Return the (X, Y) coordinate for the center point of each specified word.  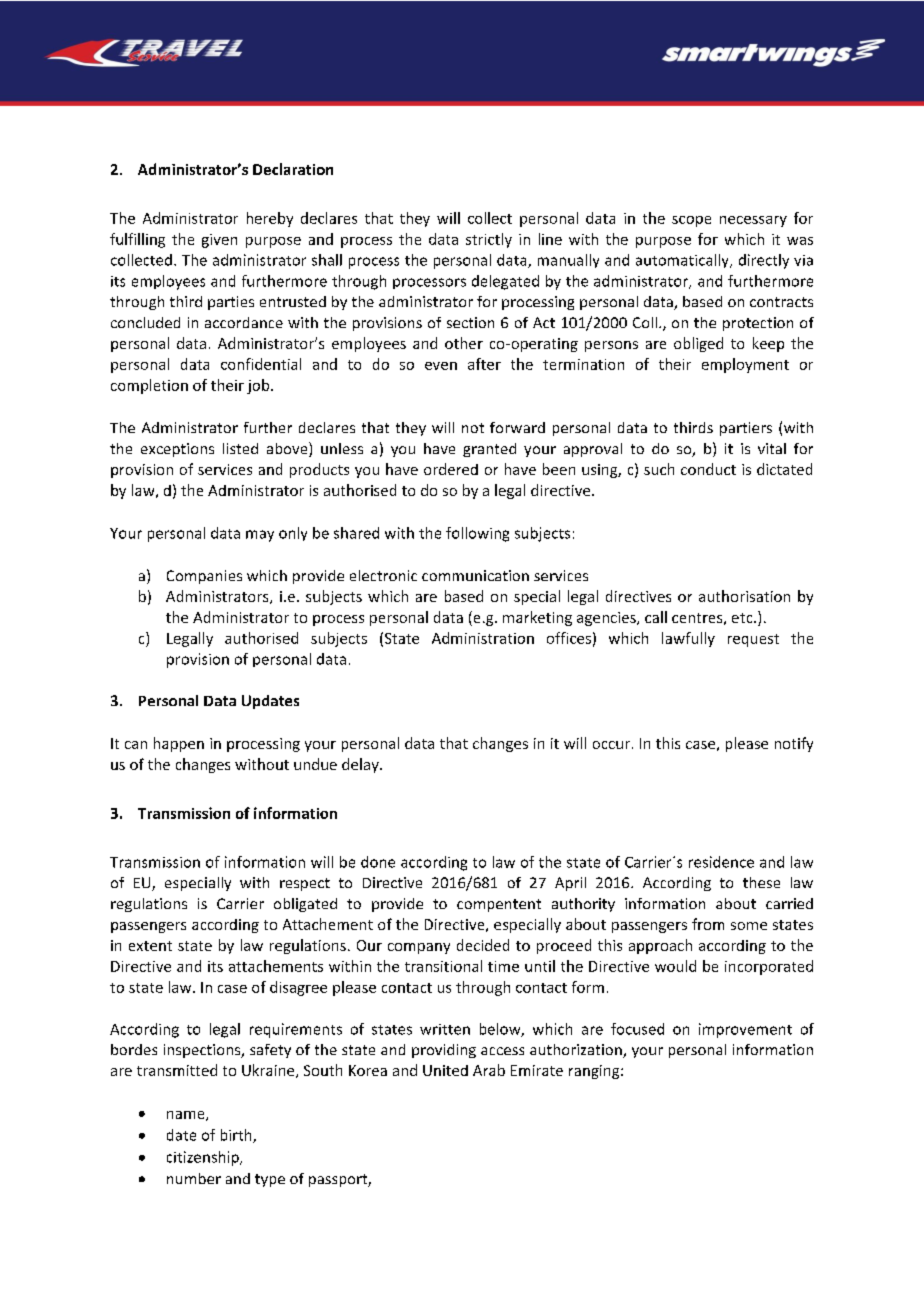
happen (179, 744)
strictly (489, 240)
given (219, 241)
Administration (483, 638)
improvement (745, 1030)
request (753, 640)
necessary (753, 221)
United (445, 1070)
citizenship (204, 1158)
